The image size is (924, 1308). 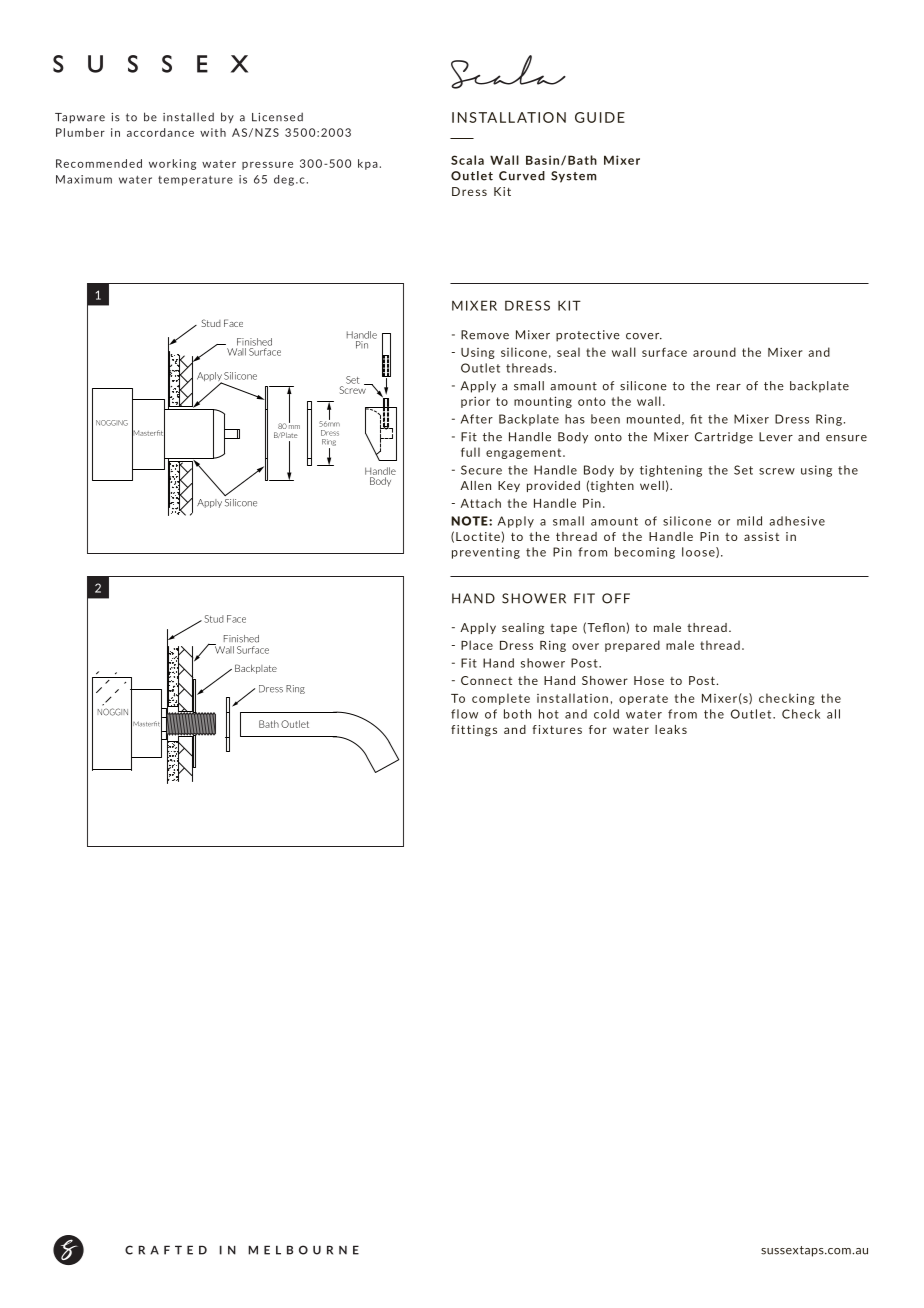 What do you see at coordinates (160, 132) in the screenshot?
I see `accordance` at bounding box center [160, 132].
